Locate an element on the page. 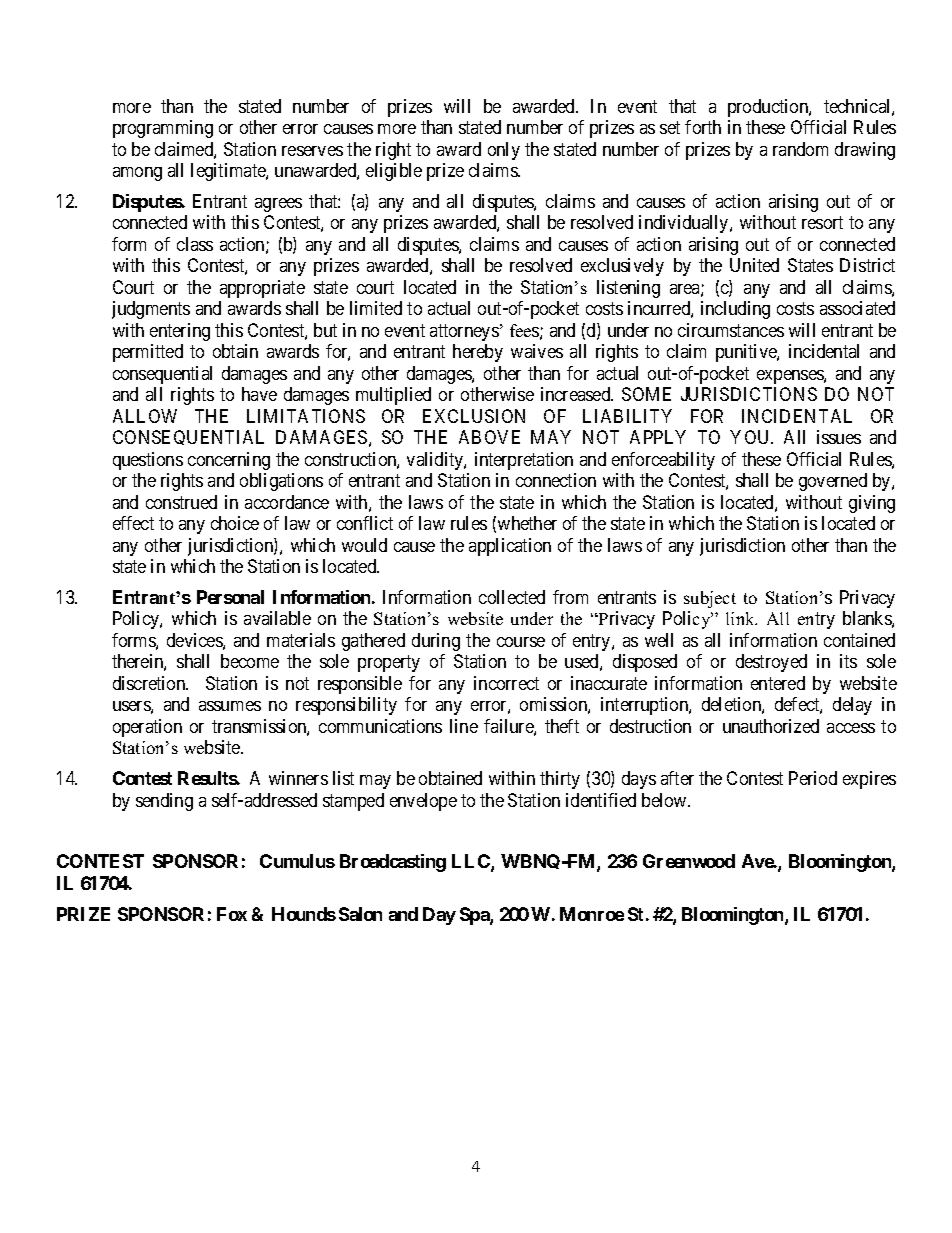 The width and height of the document is (952, 1233). only is located at coordinates (504, 151).
